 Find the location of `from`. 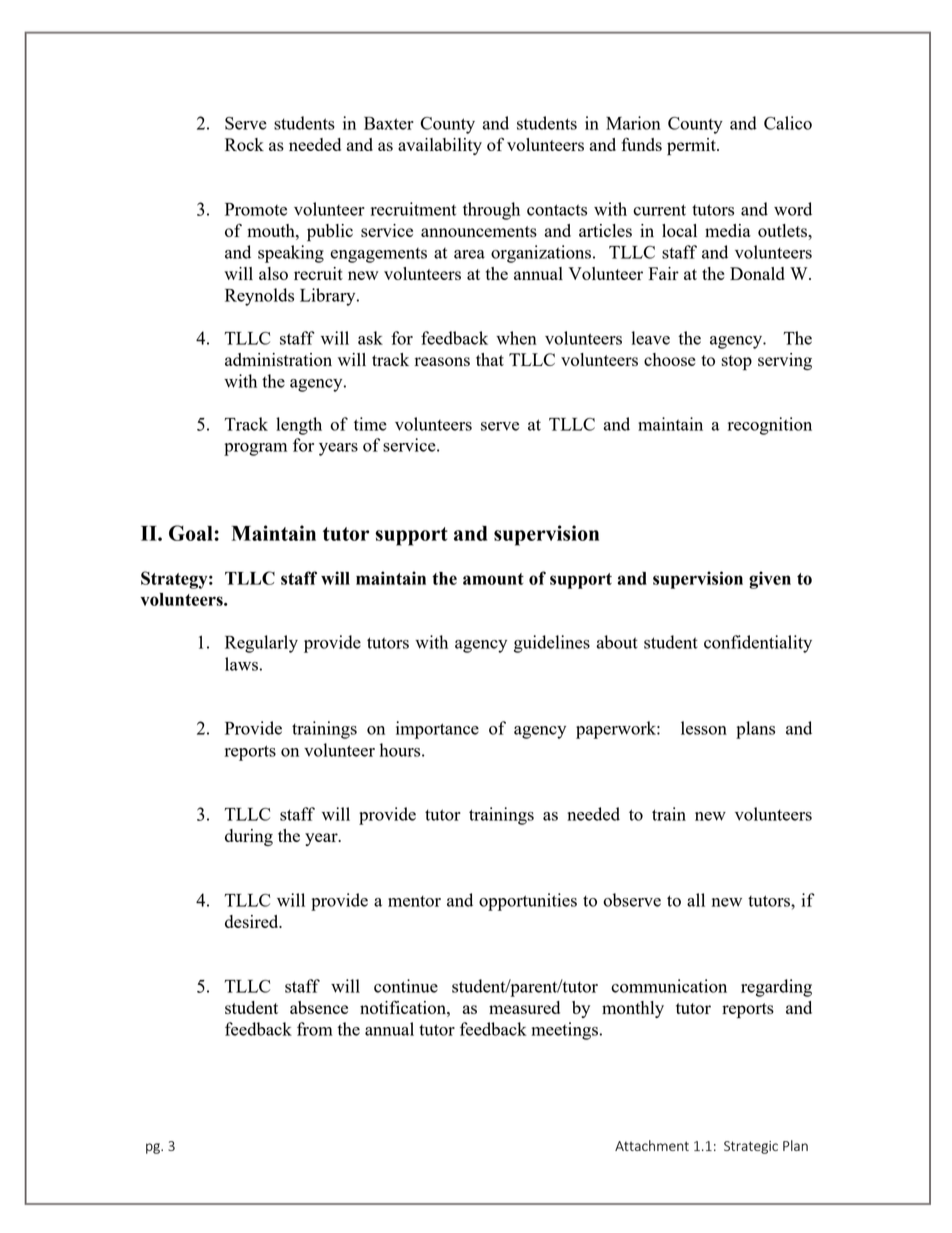

from is located at coordinates (315, 1029).
